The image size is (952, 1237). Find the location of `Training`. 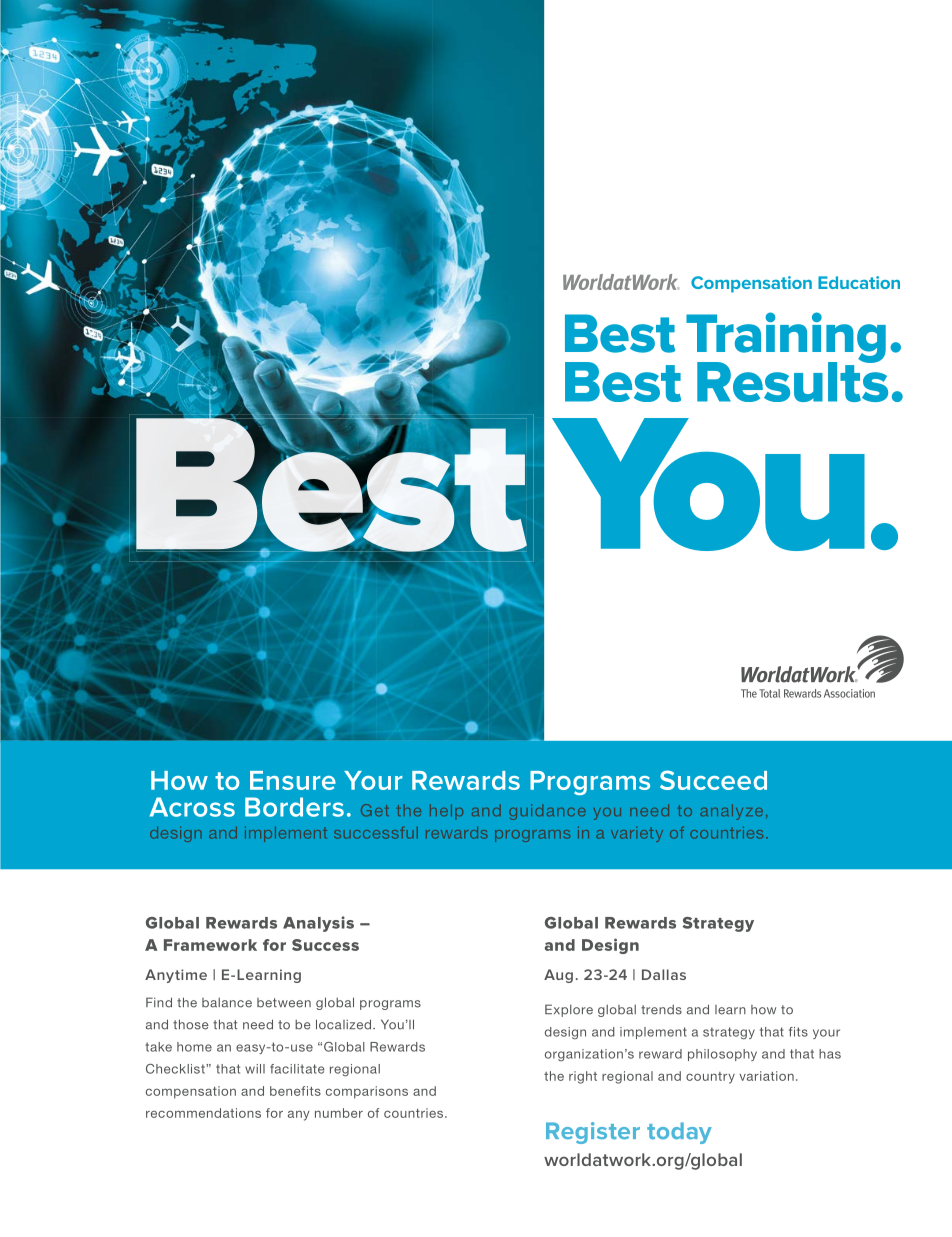

Training is located at coordinates (786, 338).
